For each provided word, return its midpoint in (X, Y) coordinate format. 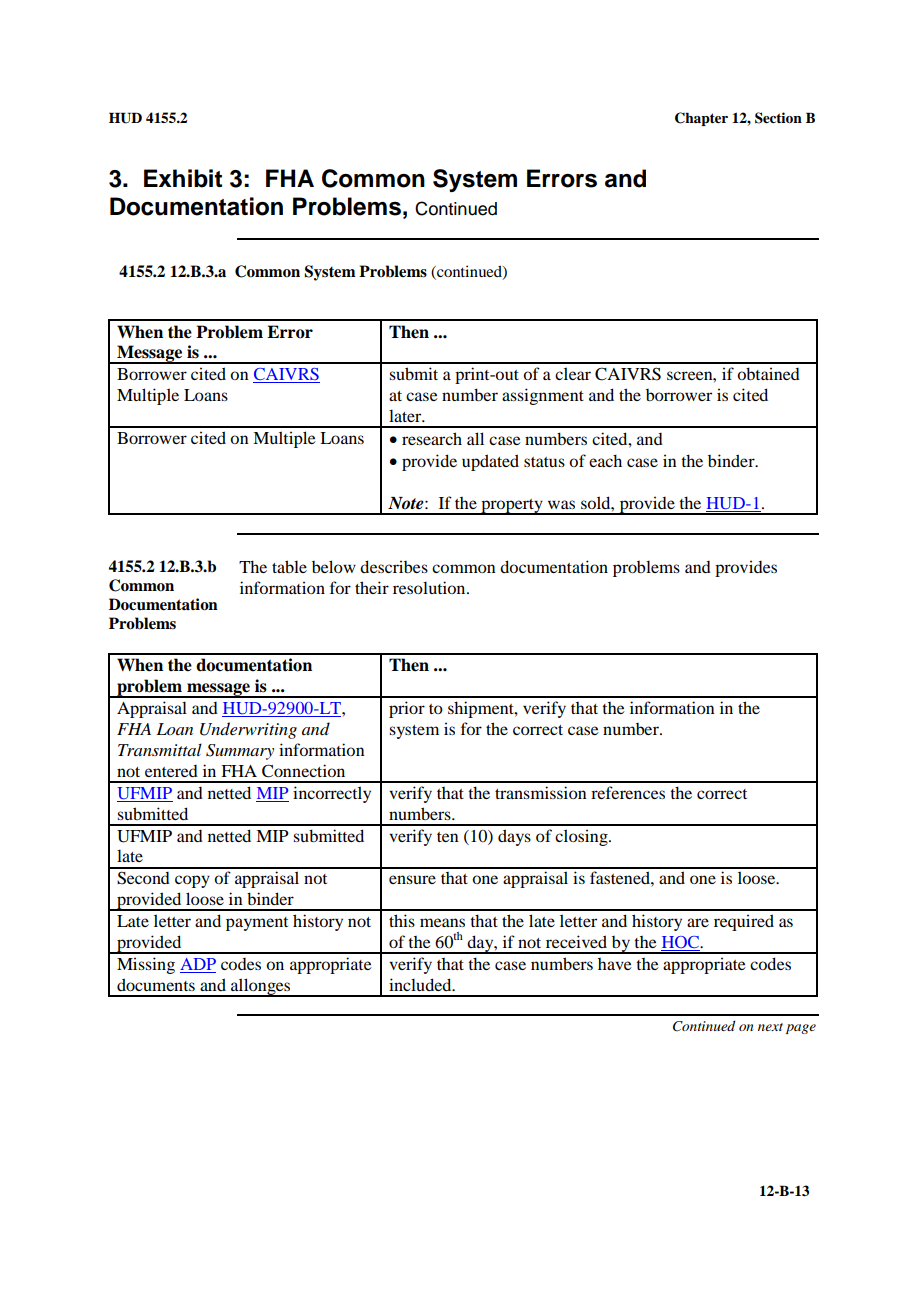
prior (407, 709)
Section (778, 118)
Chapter (701, 119)
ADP (198, 965)
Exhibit (183, 178)
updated (490, 462)
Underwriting (248, 730)
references (628, 792)
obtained (768, 373)
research (432, 438)
